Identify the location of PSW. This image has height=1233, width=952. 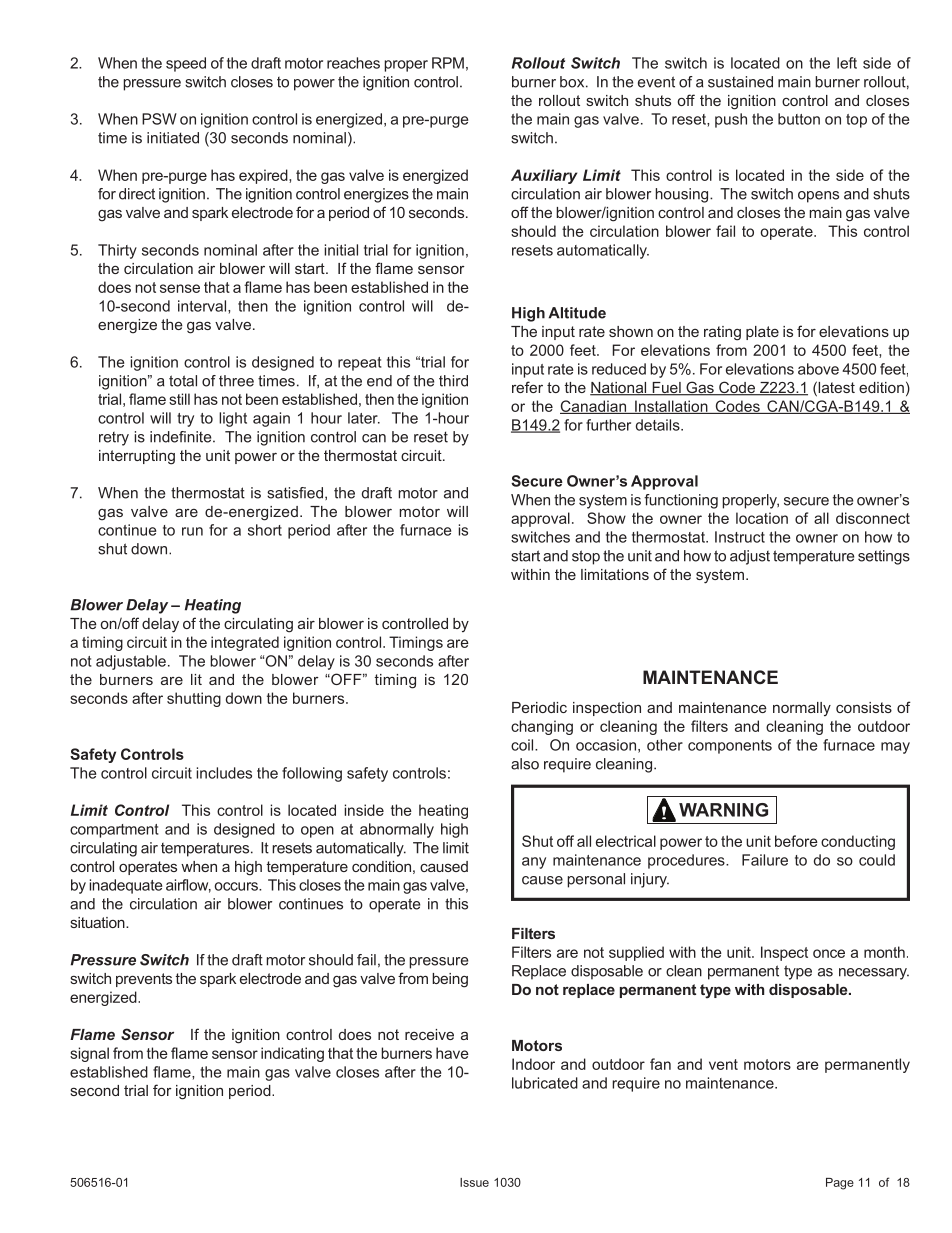
(159, 119).
